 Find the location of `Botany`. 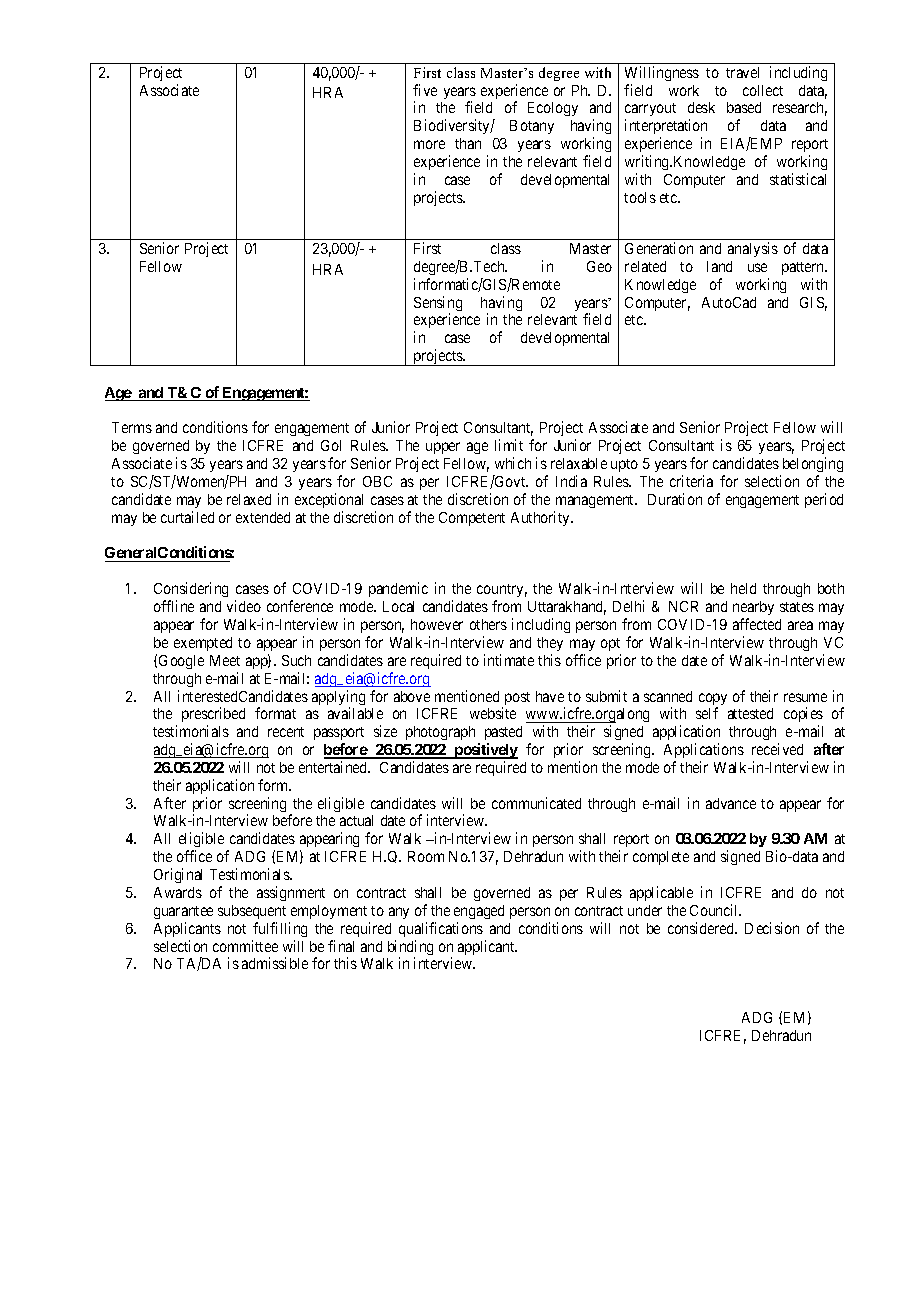

Botany is located at coordinates (532, 127).
